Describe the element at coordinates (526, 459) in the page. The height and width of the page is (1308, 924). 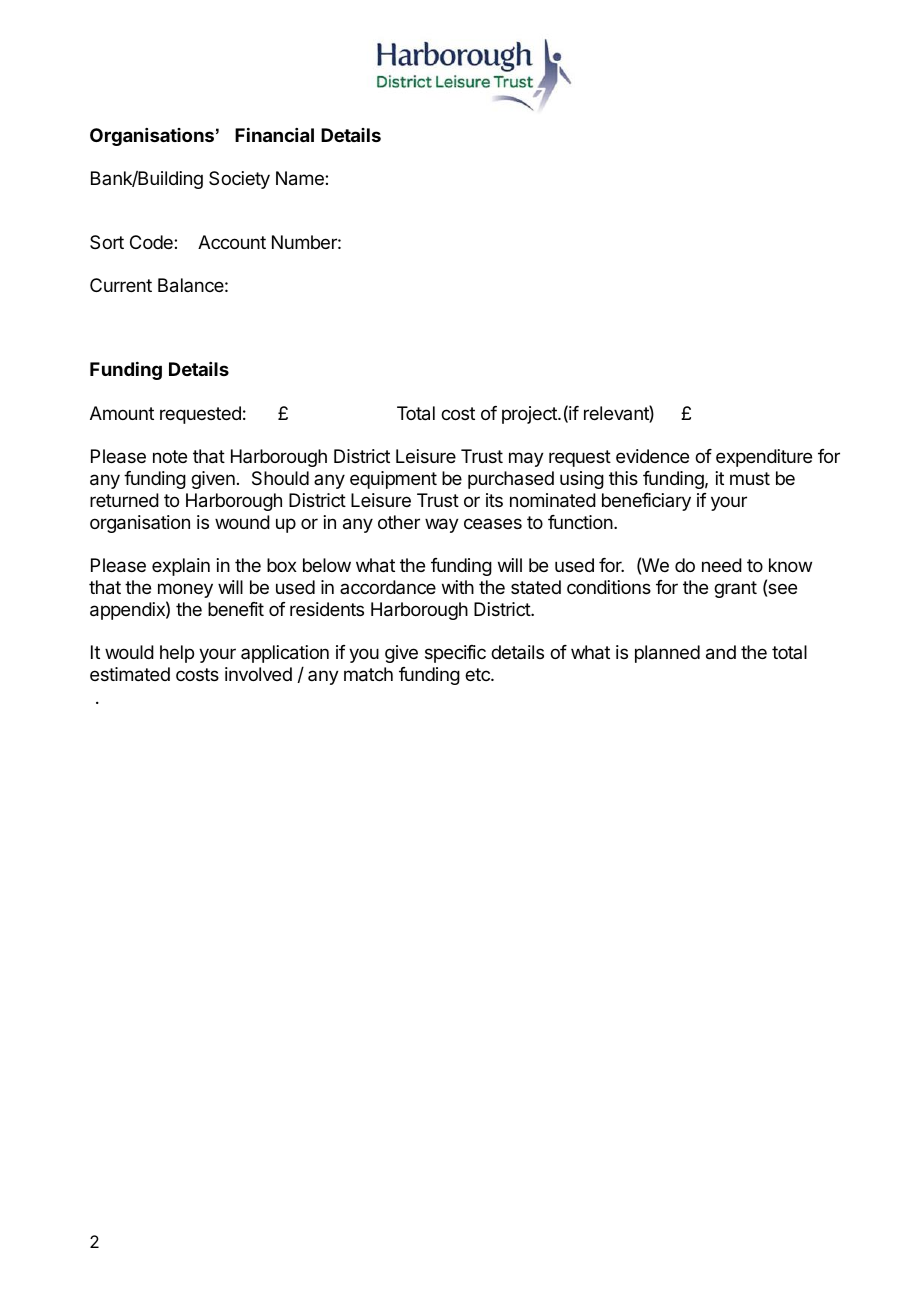
I see `may` at that location.
